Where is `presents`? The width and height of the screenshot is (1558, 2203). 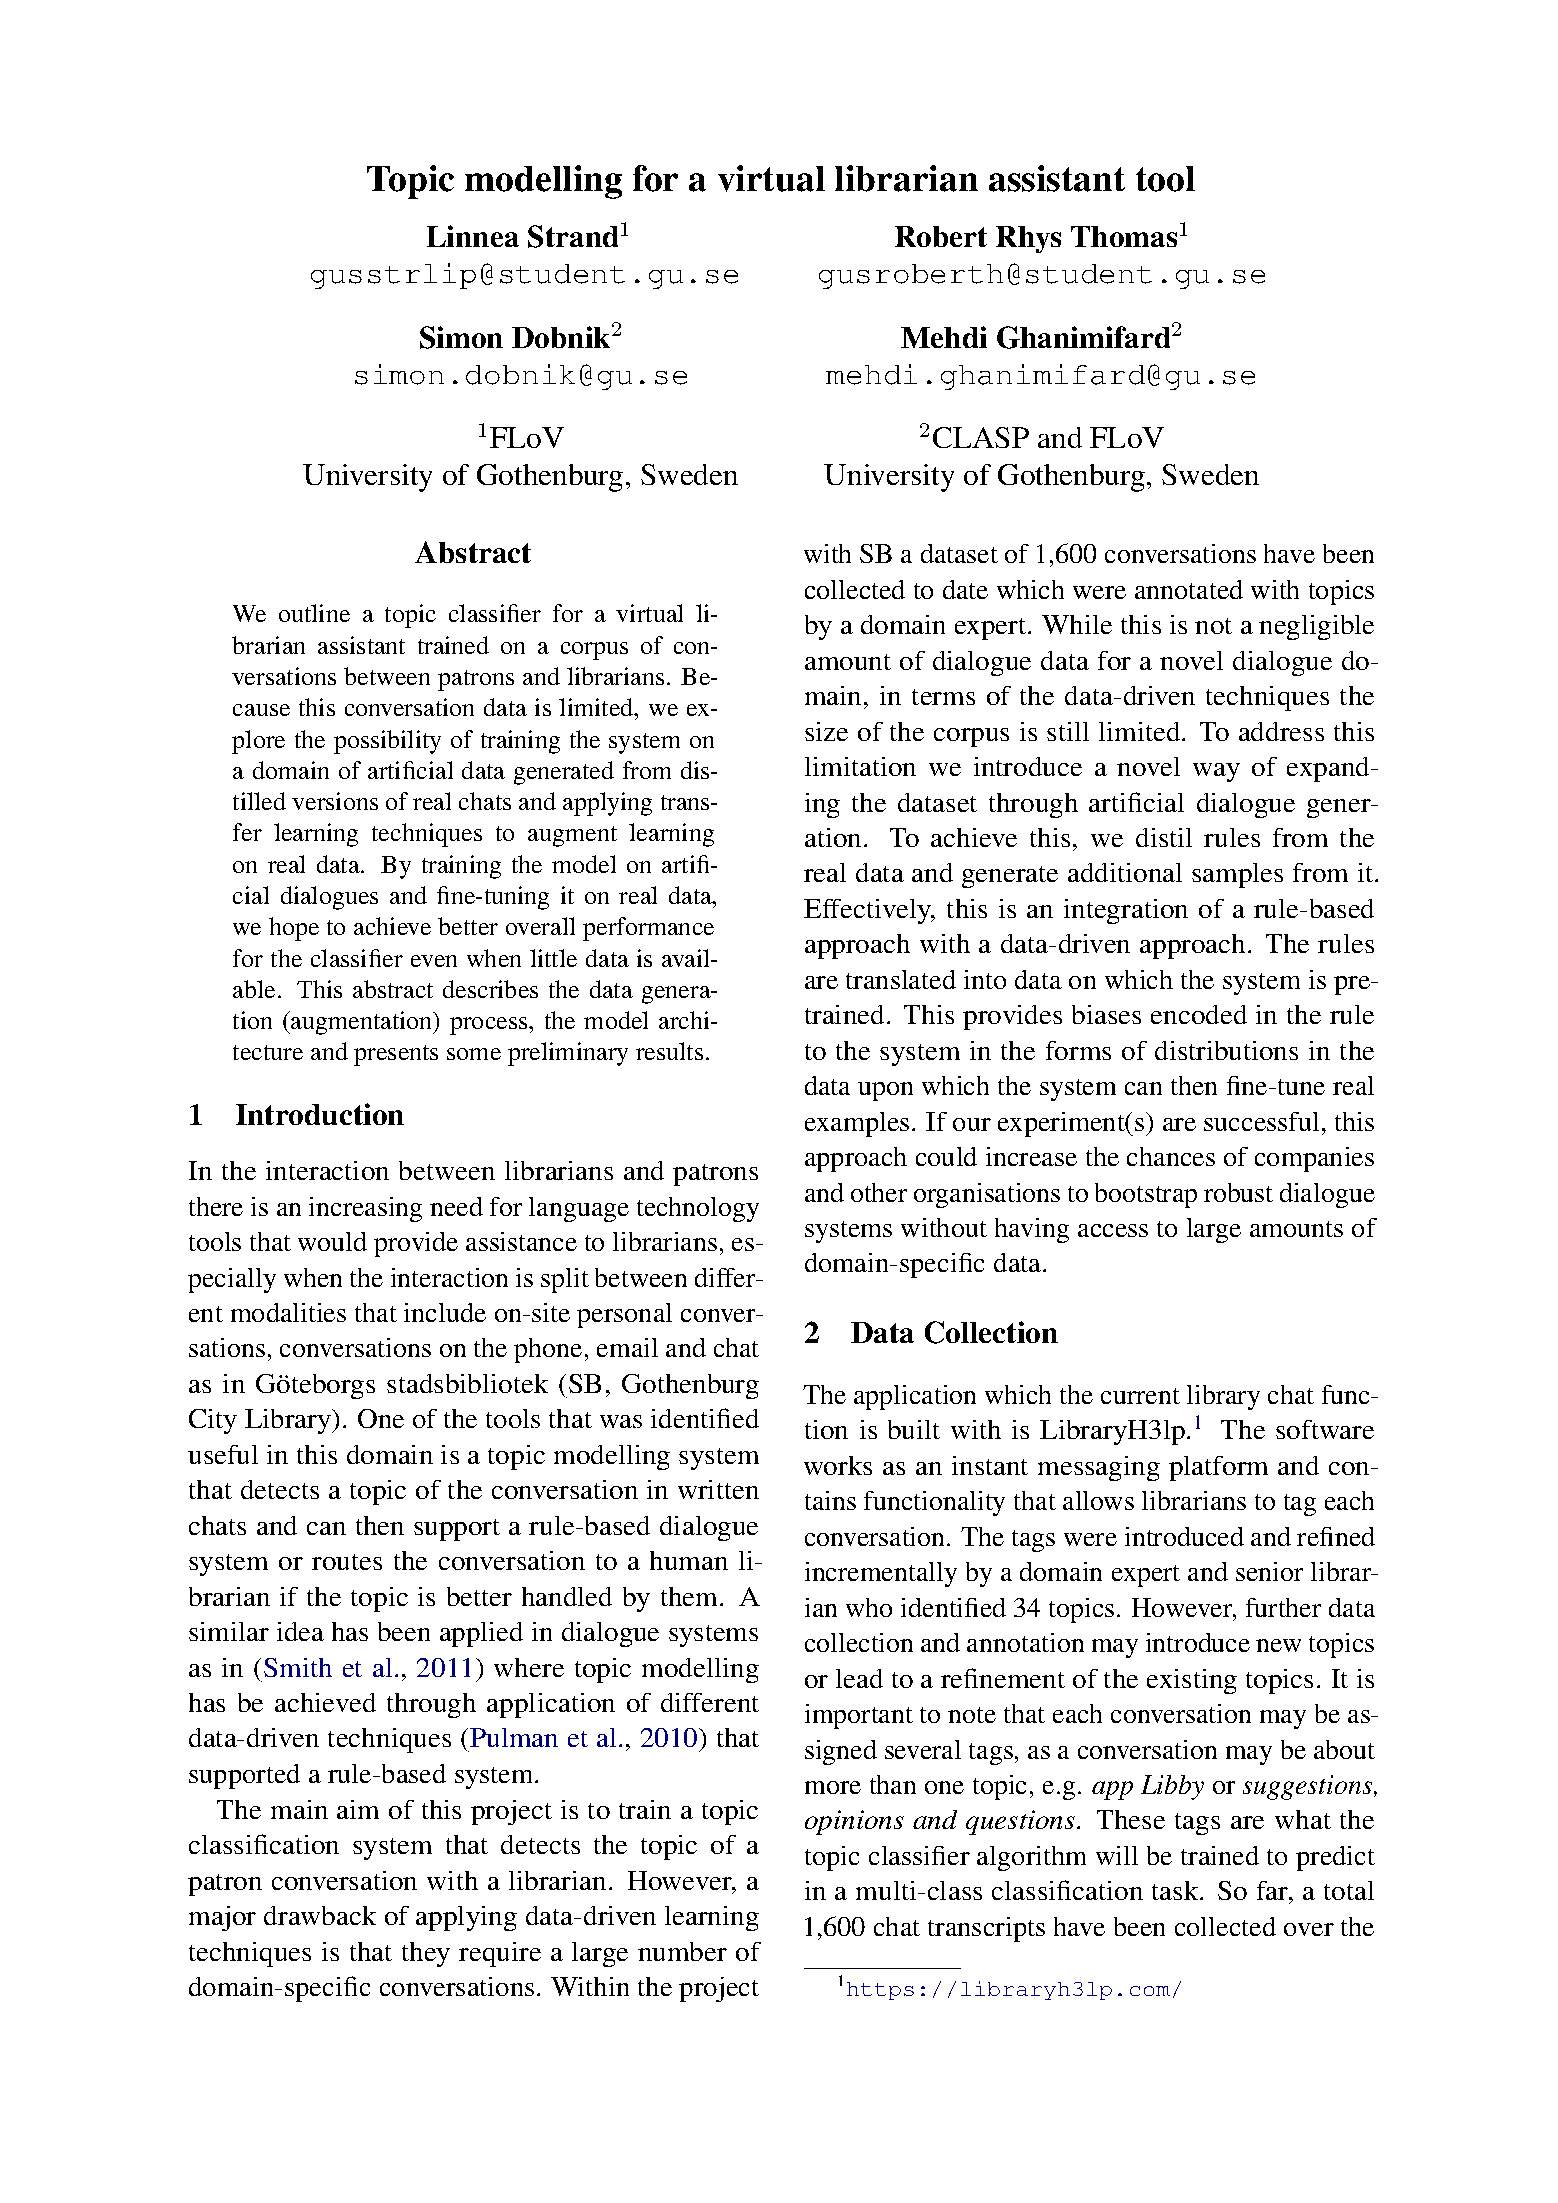
presents is located at coordinates (396, 1055).
